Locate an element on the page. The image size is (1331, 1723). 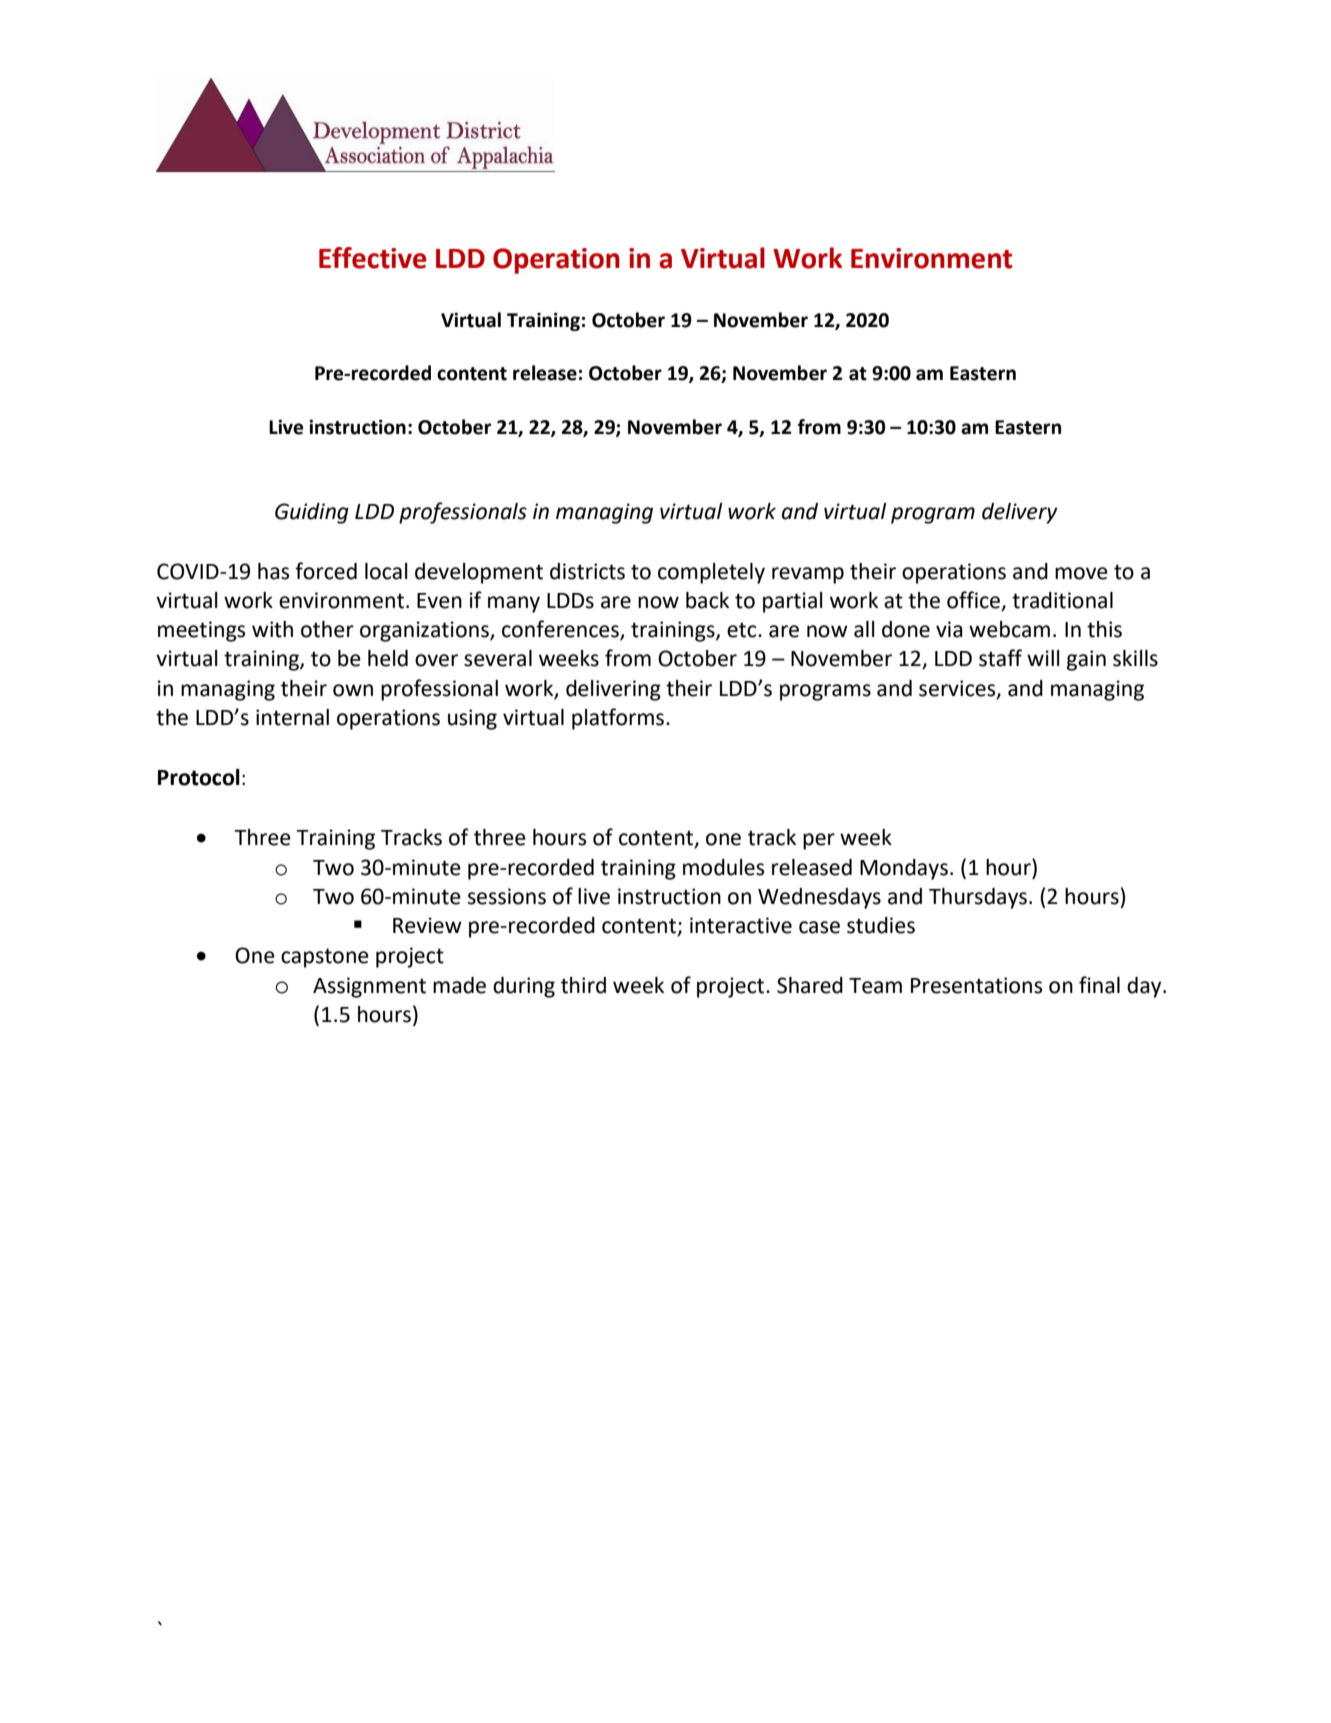
Guiding is located at coordinates (312, 513).
